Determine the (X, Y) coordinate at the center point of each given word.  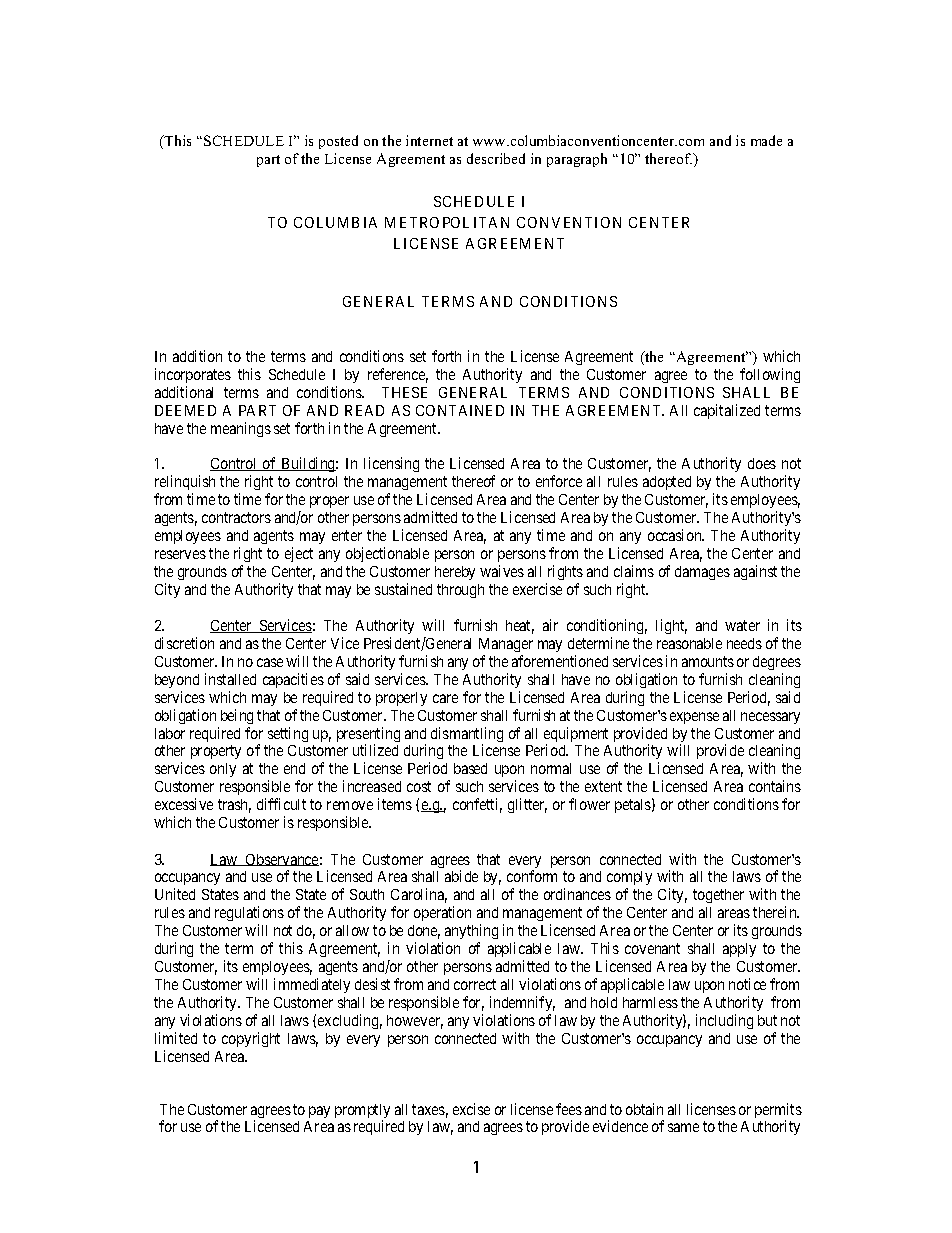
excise (471, 1109)
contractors (236, 517)
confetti (477, 805)
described (496, 158)
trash (234, 806)
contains (775, 786)
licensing (391, 464)
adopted (667, 483)
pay (319, 1112)
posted (338, 142)
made (766, 140)
